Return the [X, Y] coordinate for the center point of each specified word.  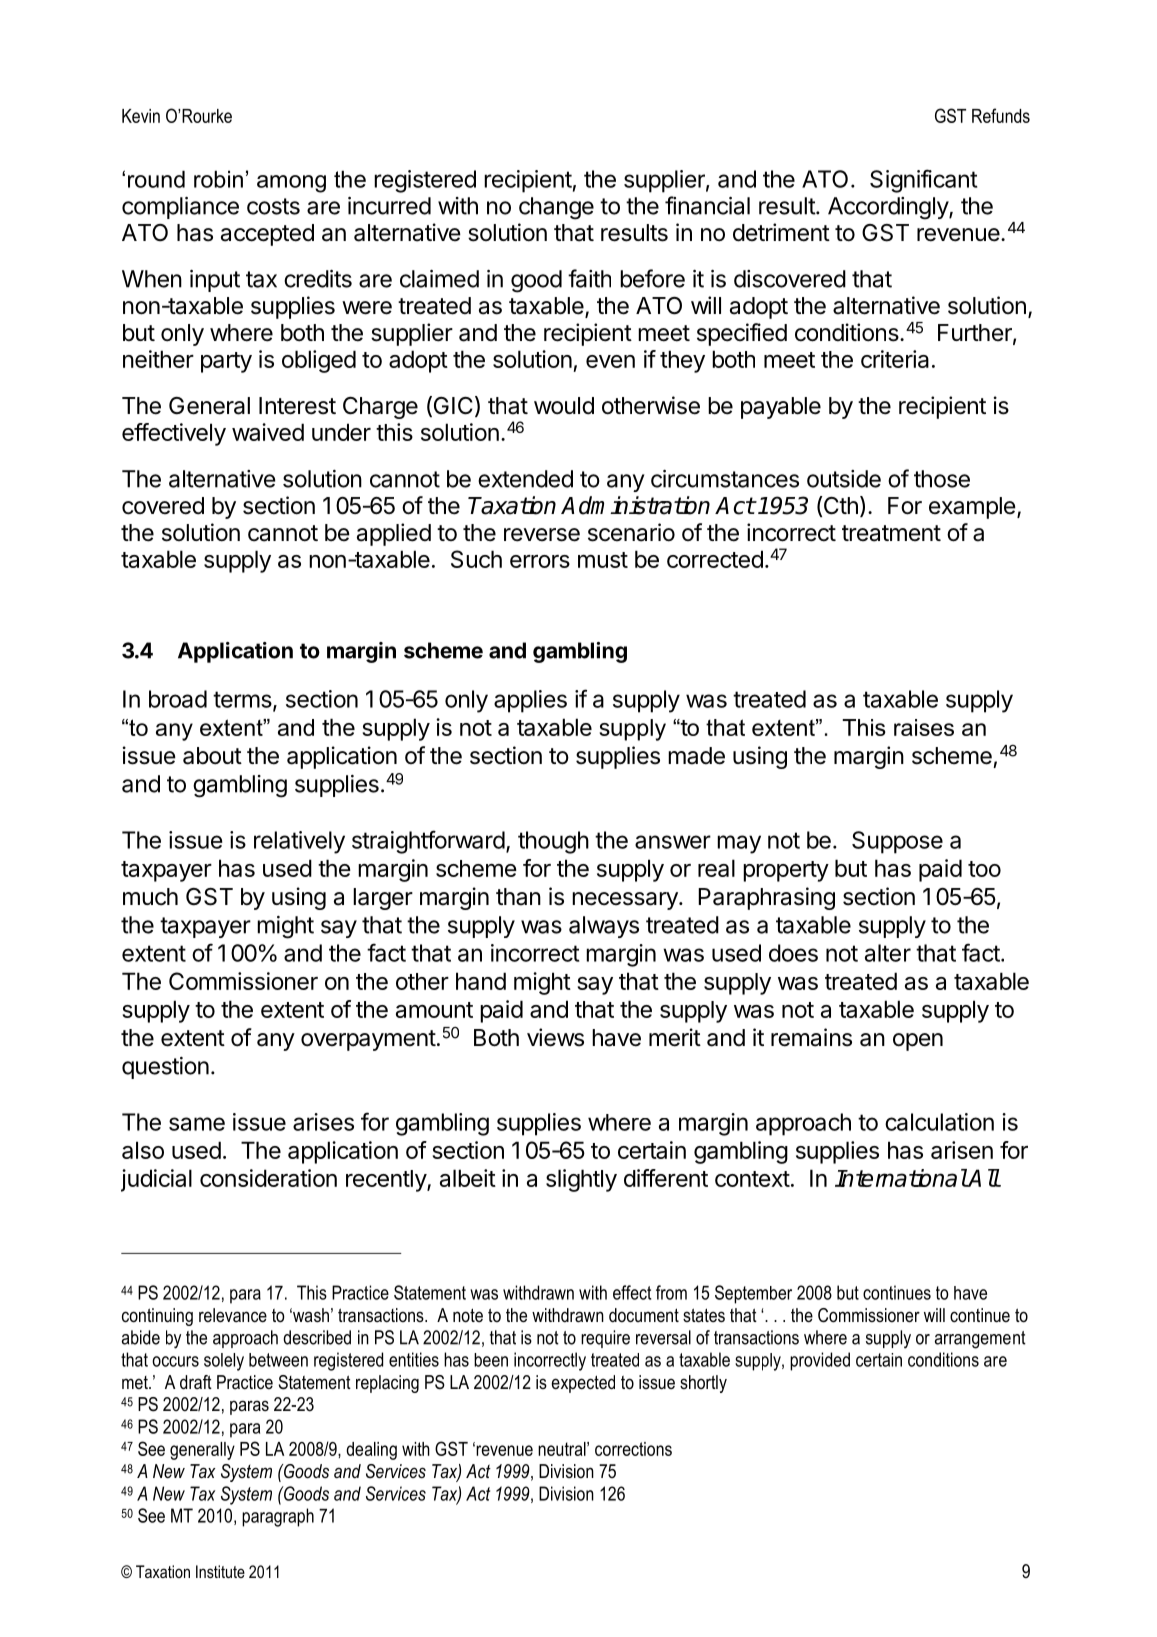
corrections [633, 1449]
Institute [220, 1571]
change [556, 208]
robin [218, 179]
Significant [923, 181]
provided [820, 1361]
